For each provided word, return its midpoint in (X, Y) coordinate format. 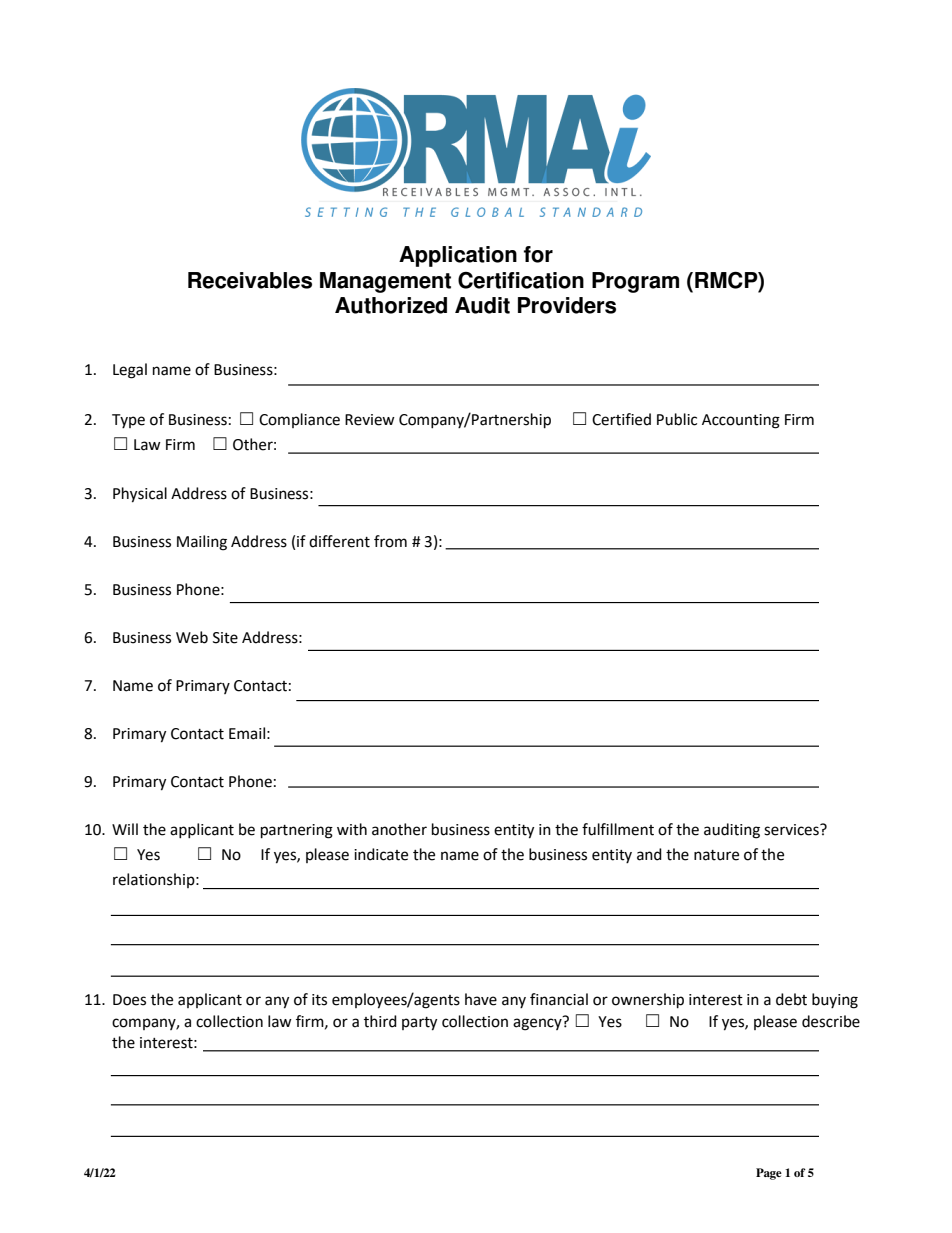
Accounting (741, 421)
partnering (297, 831)
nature (716, 855)
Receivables (250, 280)
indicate (381, 854)
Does (129, 1000)
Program (635, 282)
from (390, 541)
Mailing (202, 543)
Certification (521, 280)
